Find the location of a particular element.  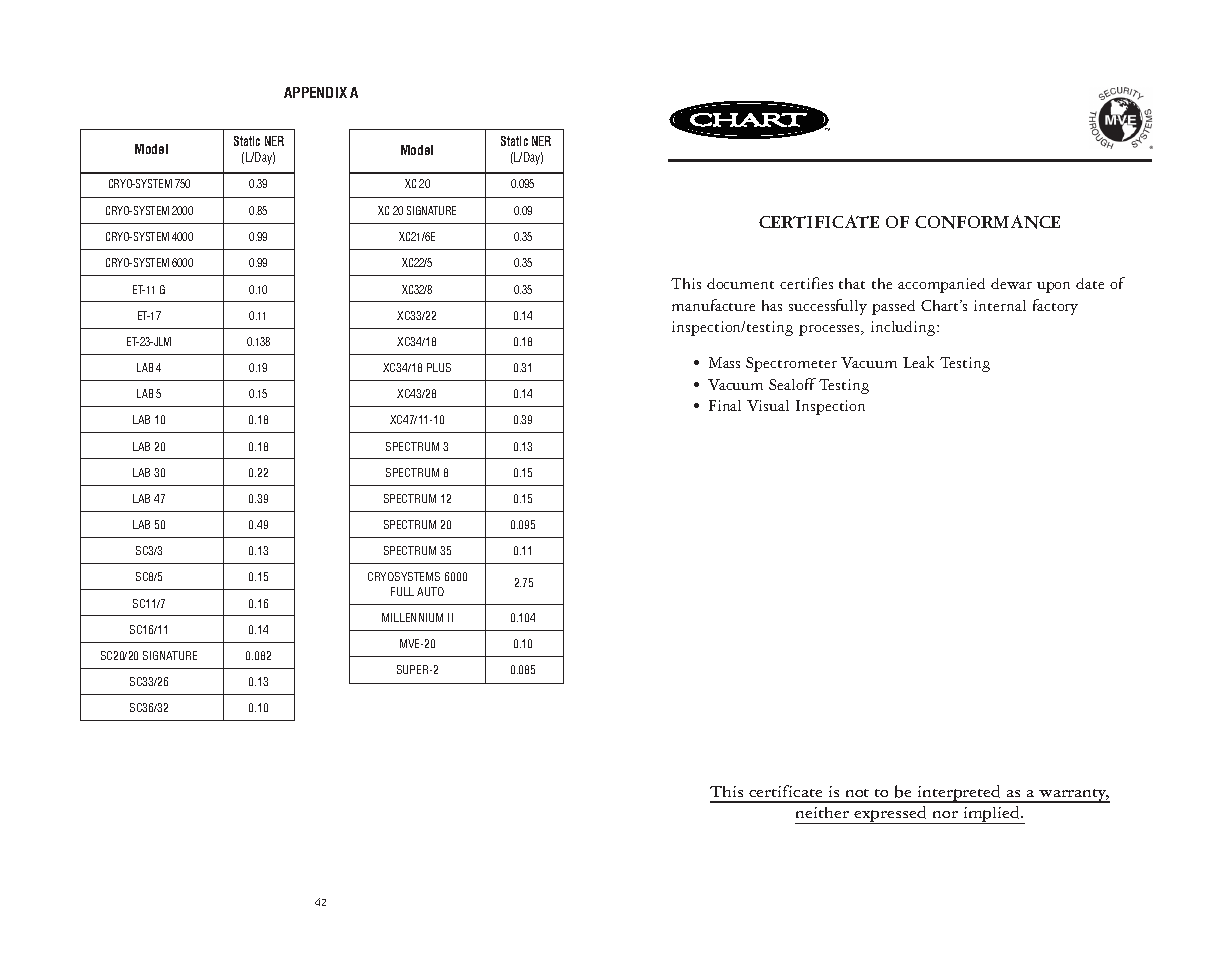

APPENDIX is located at coordinates (315, 92).
